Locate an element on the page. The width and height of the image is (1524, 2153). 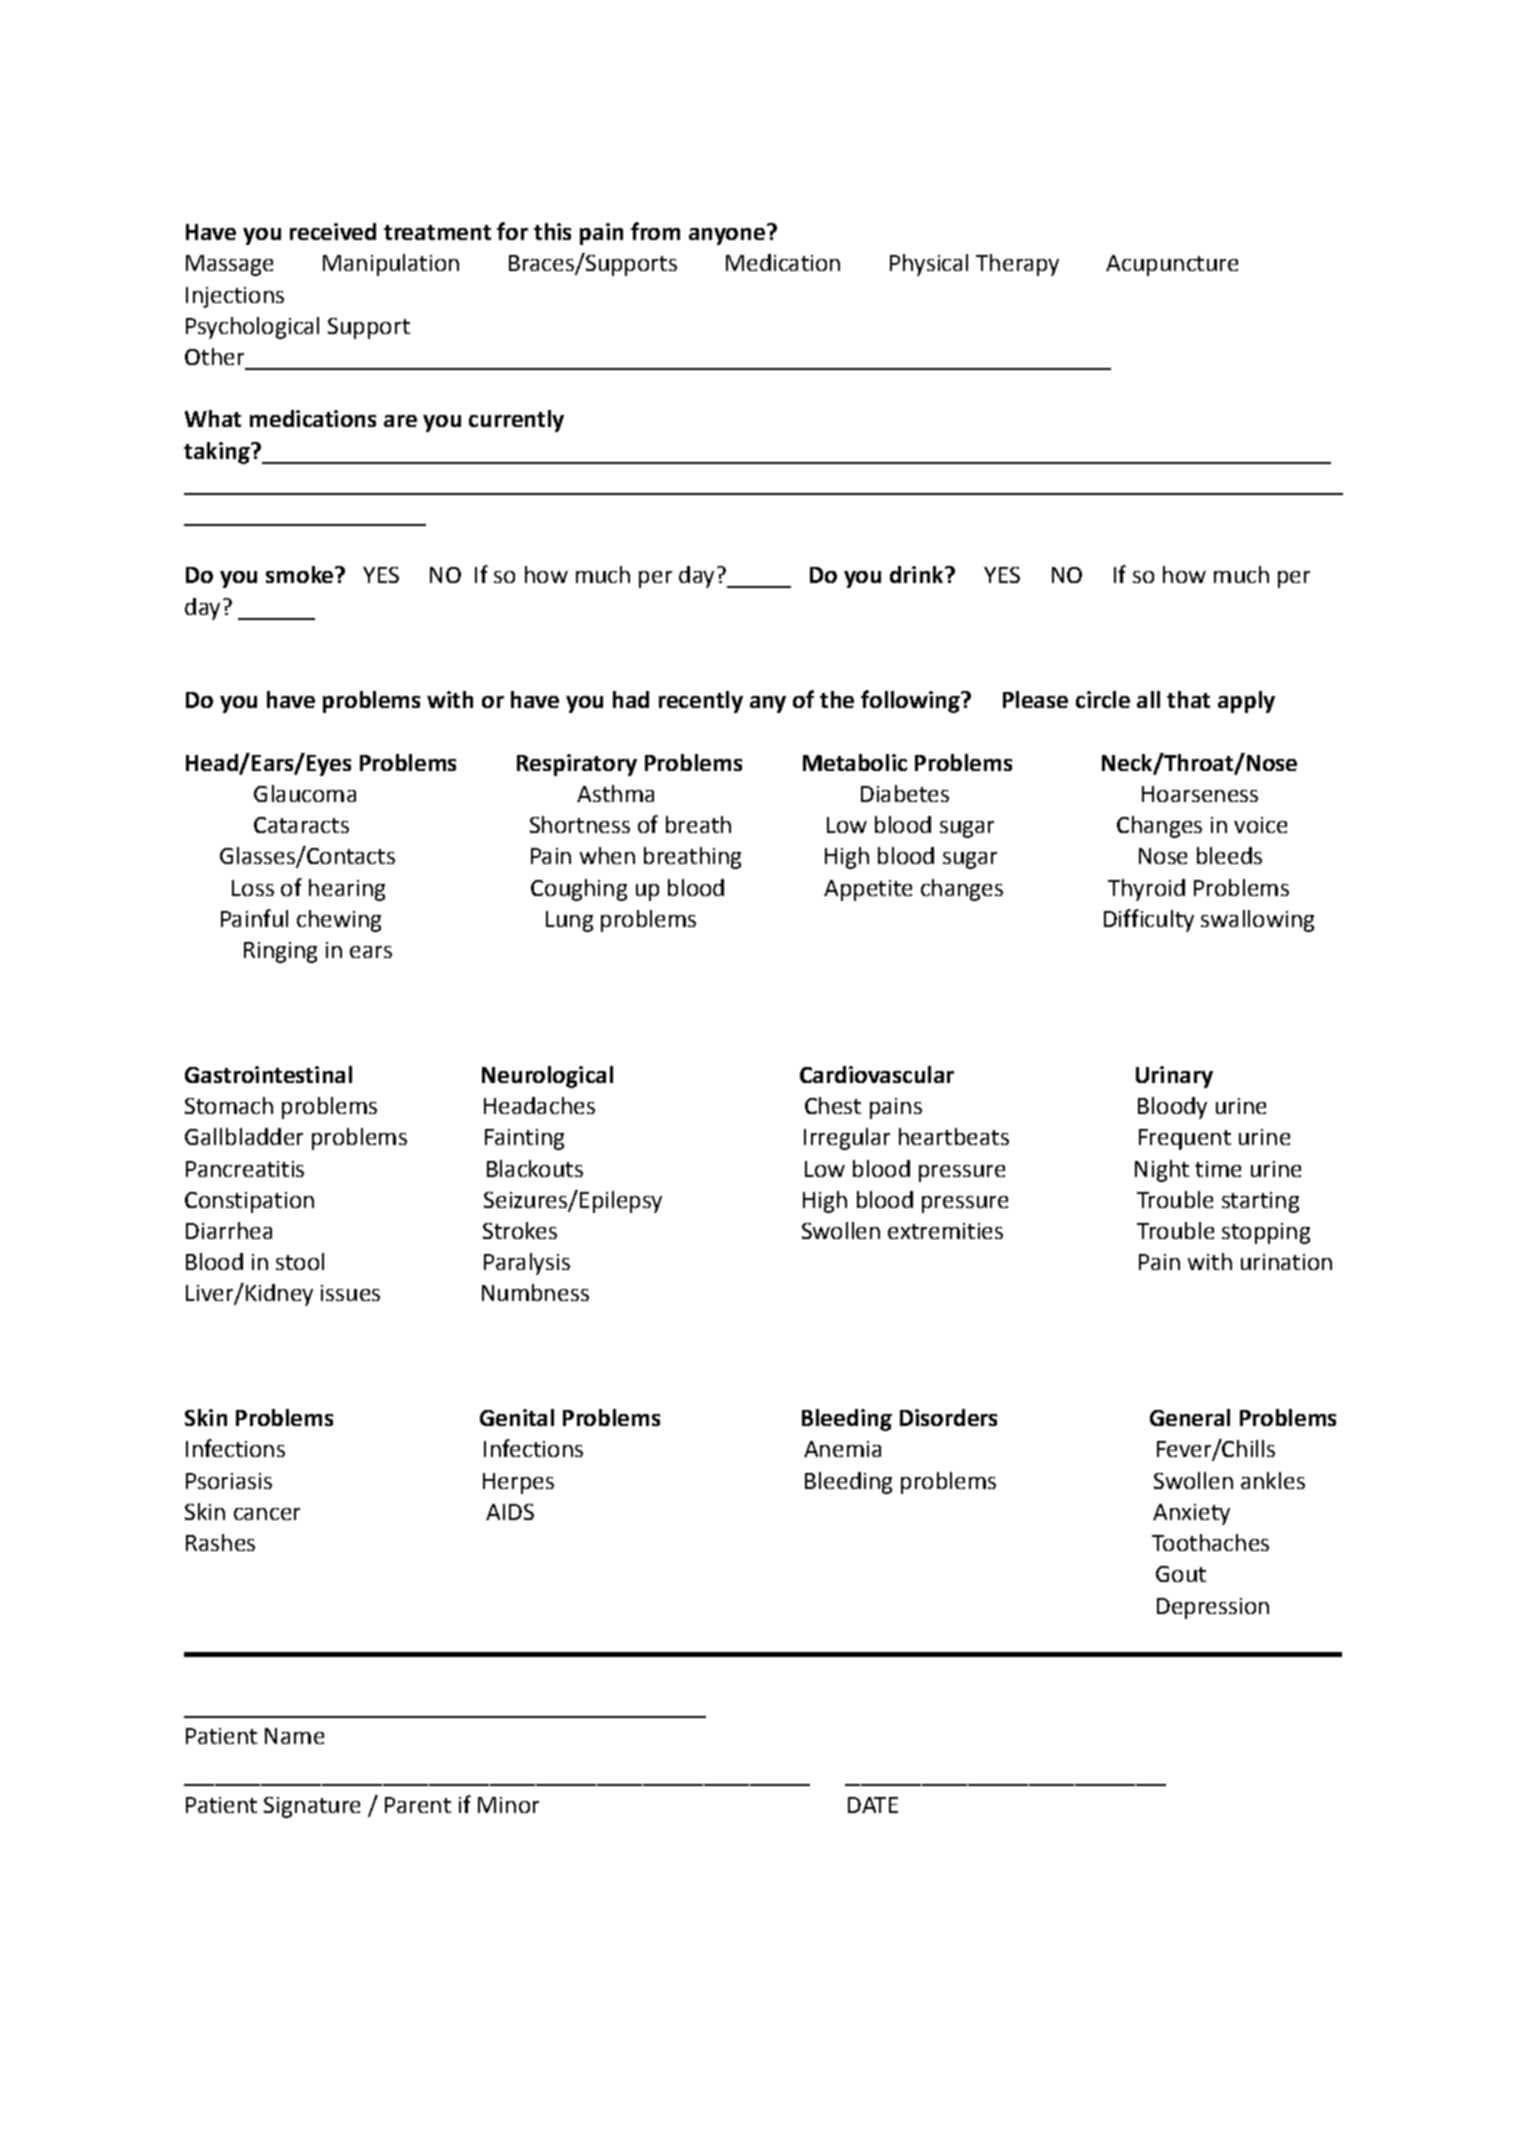
cancer is located at coordinates (267, 1514).
